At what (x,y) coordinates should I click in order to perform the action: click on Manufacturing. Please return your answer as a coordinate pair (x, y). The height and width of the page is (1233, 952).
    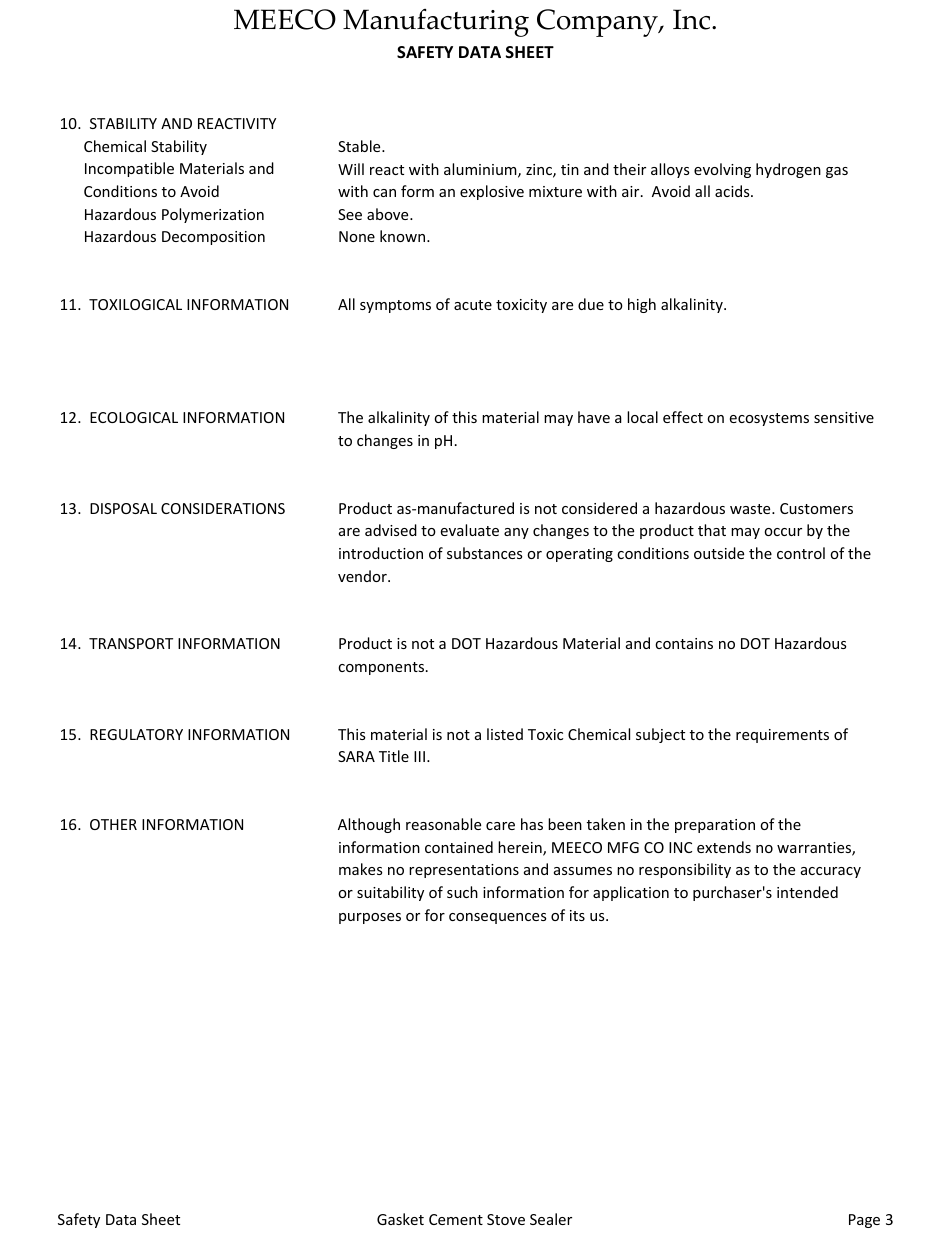
    Looking at the image, I should click on (436, 23).
